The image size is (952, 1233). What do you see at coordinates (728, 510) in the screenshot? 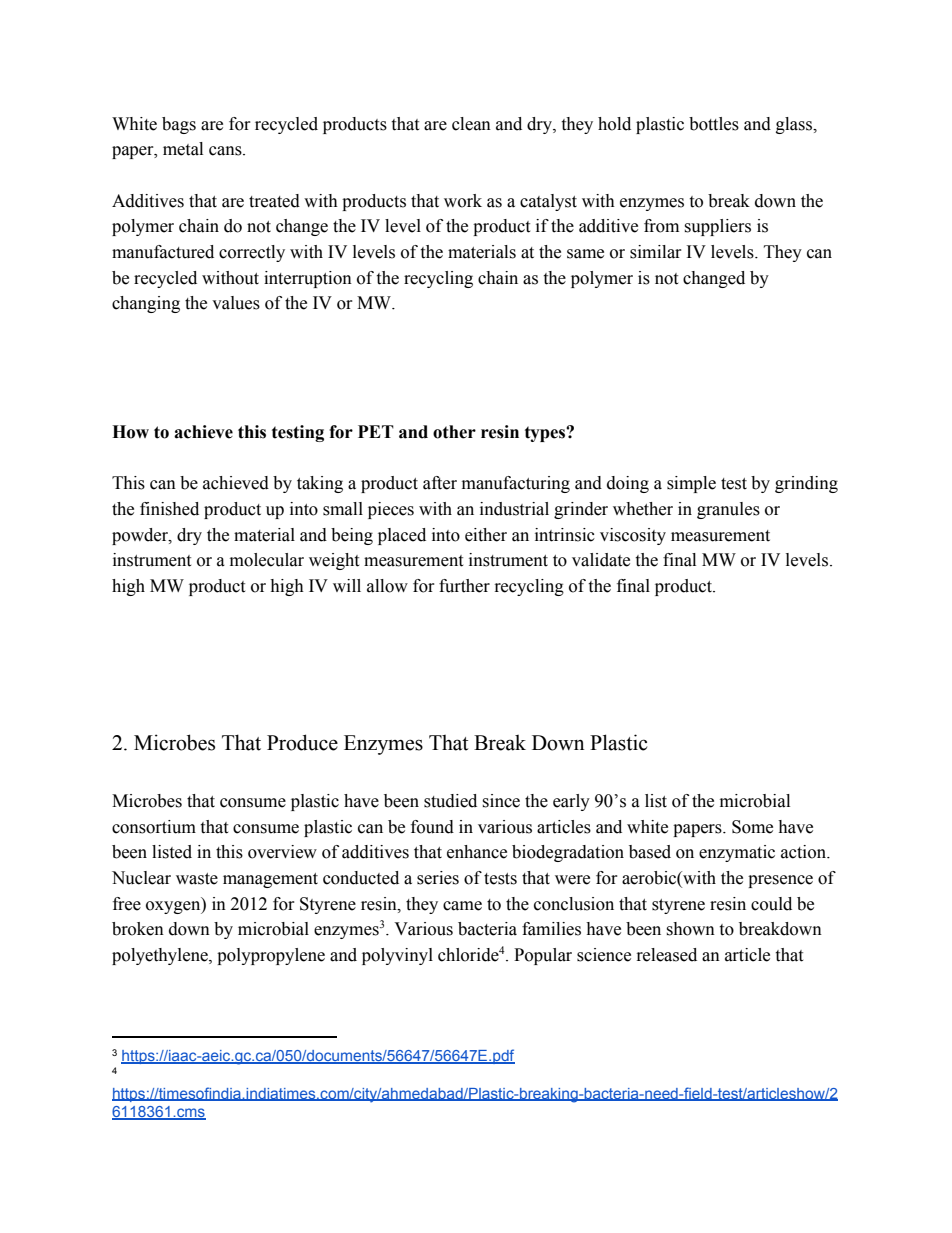
I see `granules` at bounding box center [728, 510].
